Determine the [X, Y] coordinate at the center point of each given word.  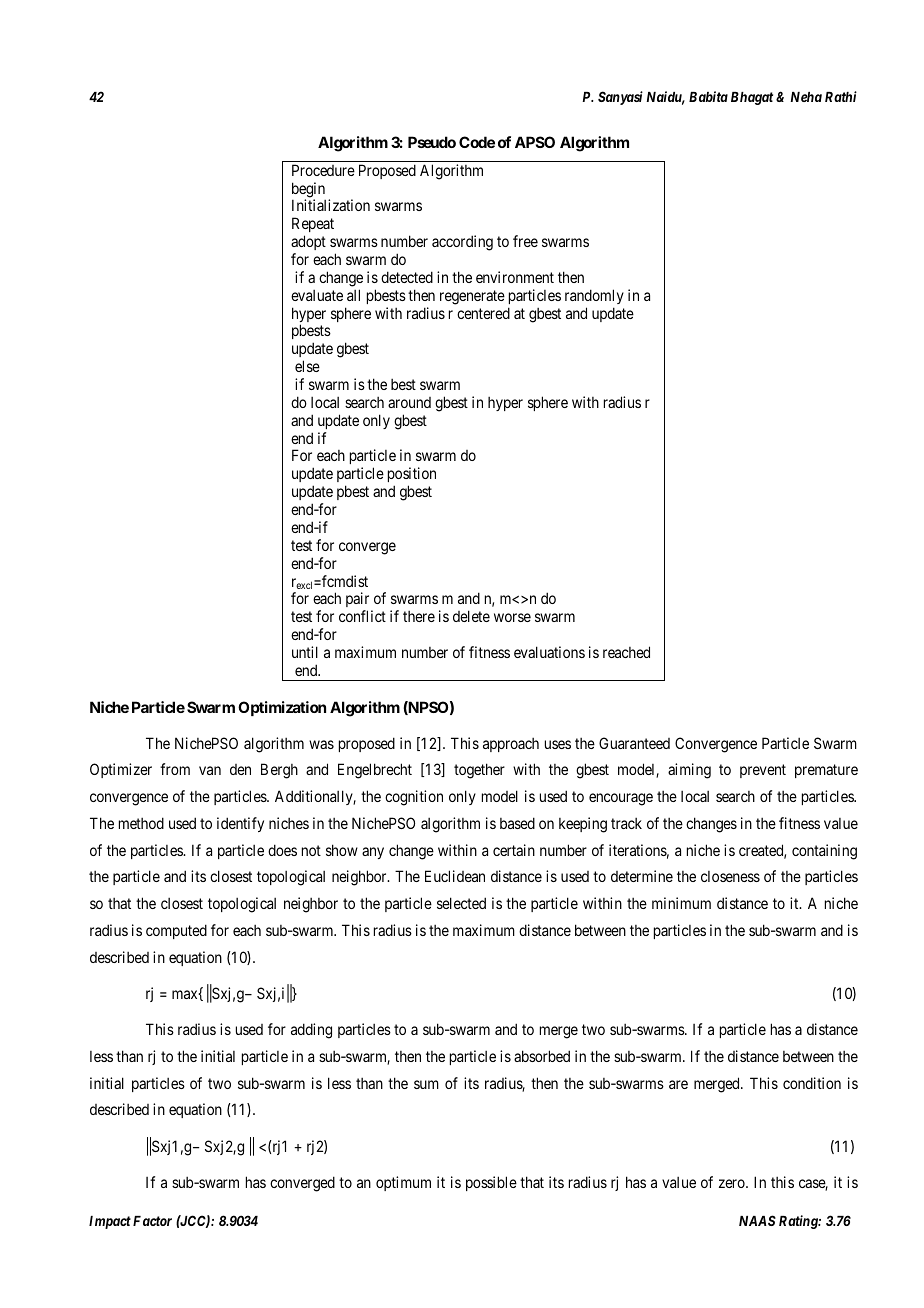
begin [308, 191]
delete [471, 616]
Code [477, 142]
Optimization [282, 708]
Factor [152, 1221]
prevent [763, 771]
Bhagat [752, 98]
